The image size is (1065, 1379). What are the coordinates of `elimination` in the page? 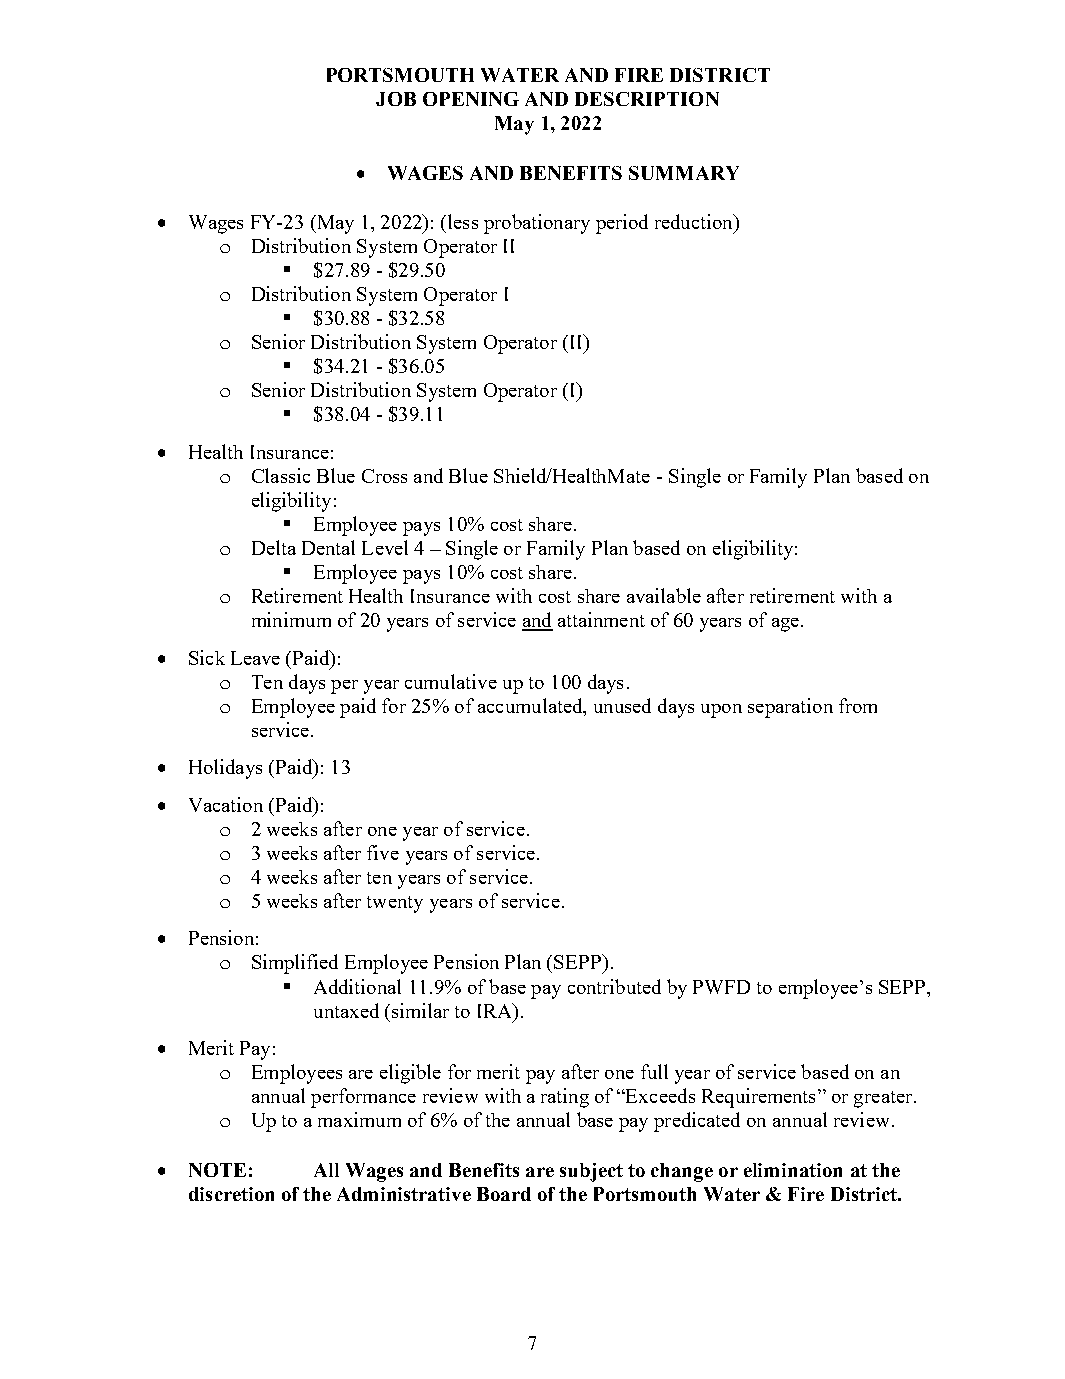 It's located at (793, 1170).
